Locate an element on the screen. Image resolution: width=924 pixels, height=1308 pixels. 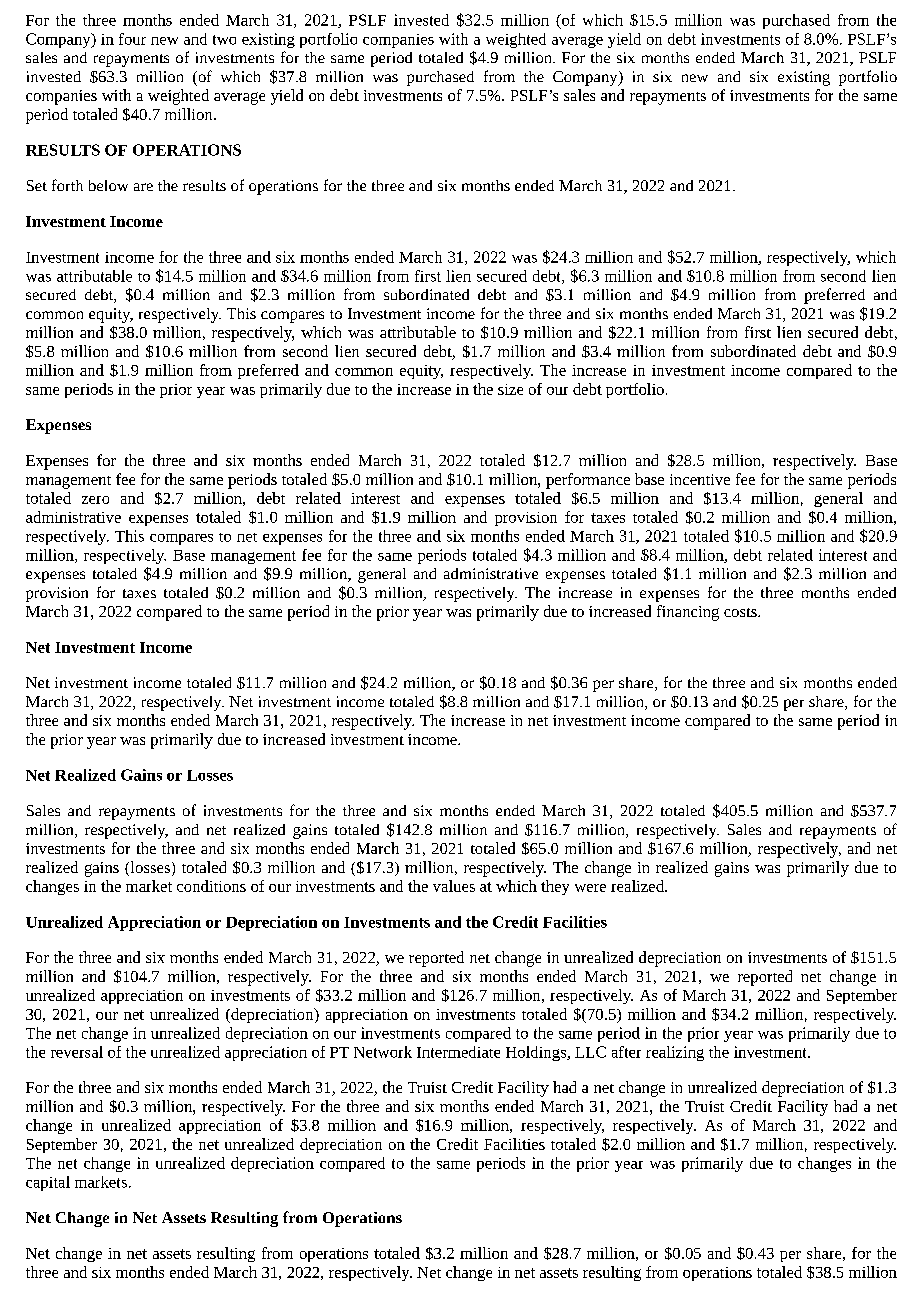
incentive is located at coordinates (700, 479).
